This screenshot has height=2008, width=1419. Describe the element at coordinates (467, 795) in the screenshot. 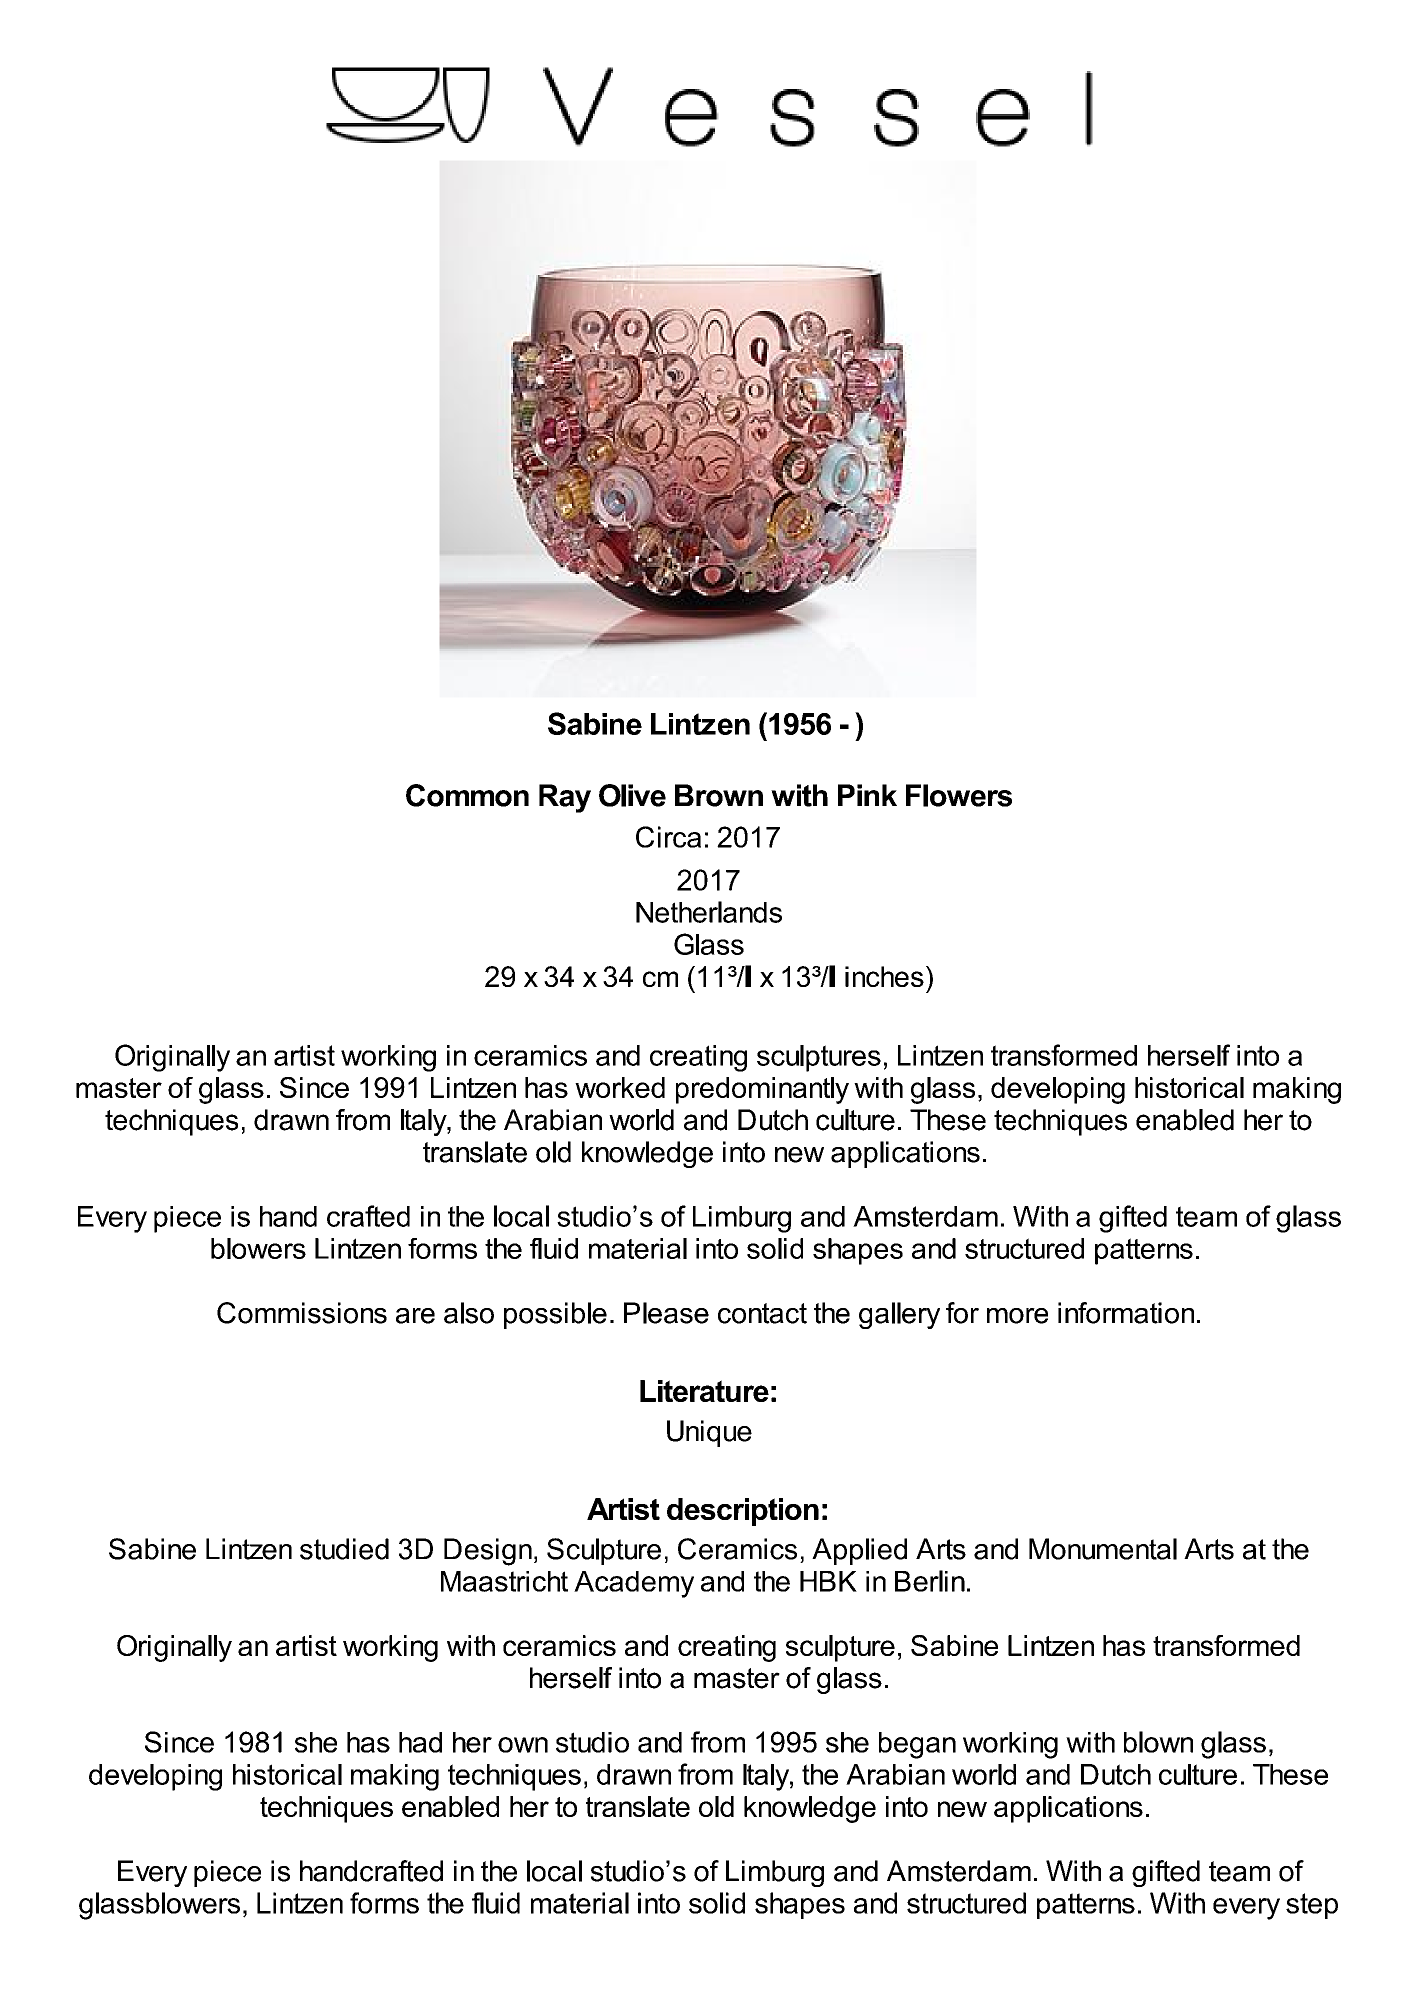

I see `Common` at that location.
